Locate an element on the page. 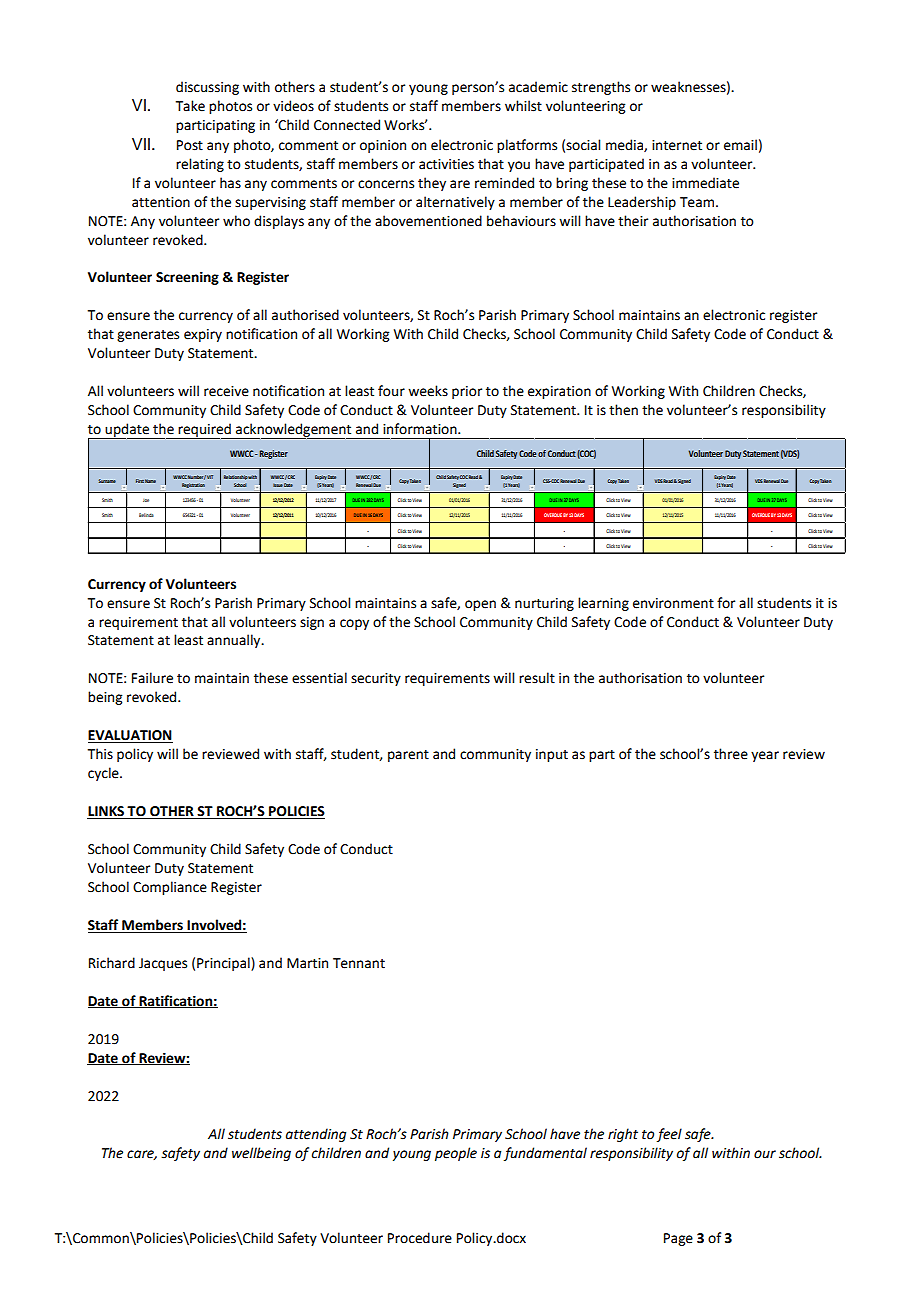 The width and height of the page is (924, 1308). Post is located at coordinates (190, 145).
